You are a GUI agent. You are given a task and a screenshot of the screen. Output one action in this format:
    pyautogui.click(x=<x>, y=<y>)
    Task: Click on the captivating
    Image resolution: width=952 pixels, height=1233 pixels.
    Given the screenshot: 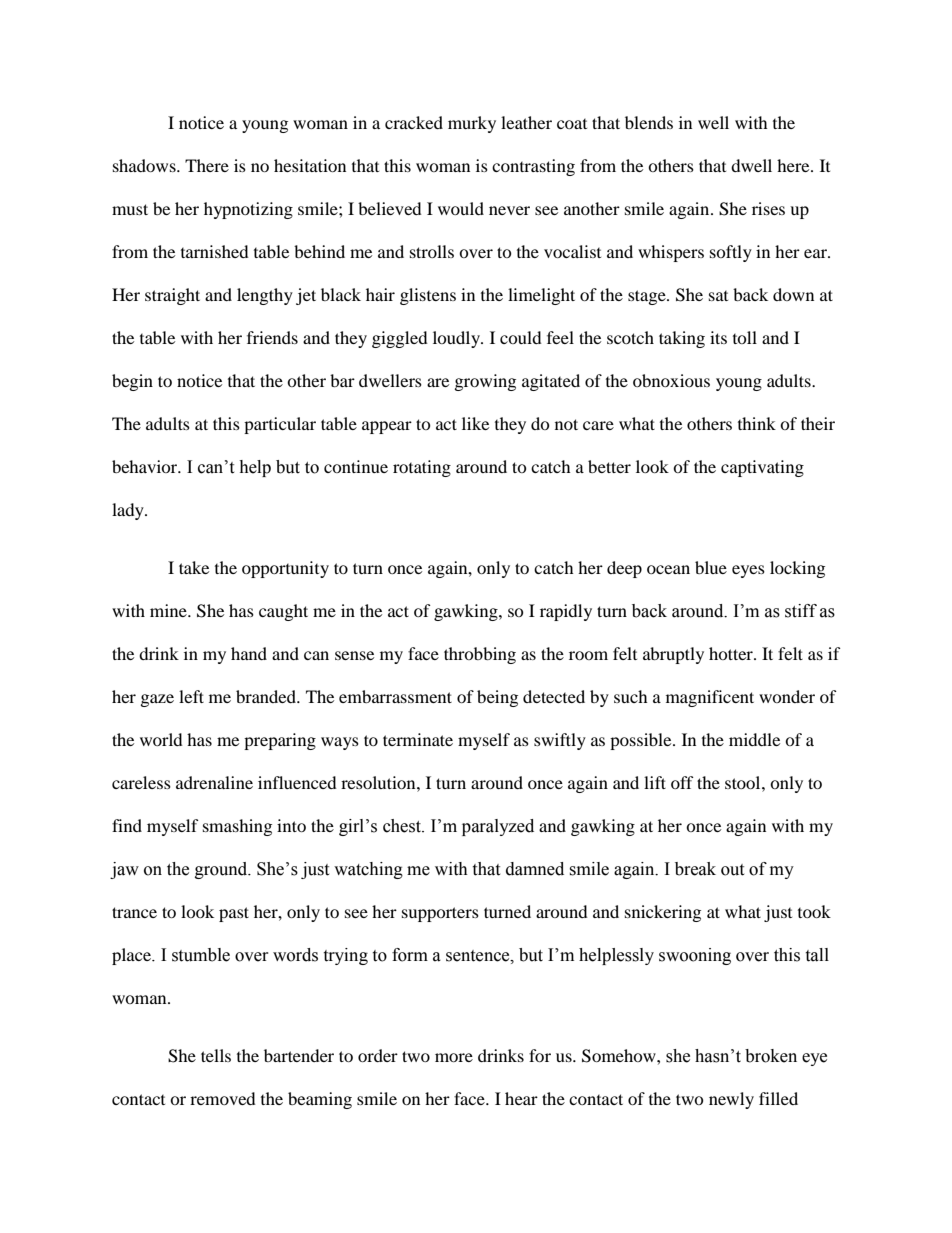 What is the action you would take?
    pyautogui.click(x=762, y=468)
